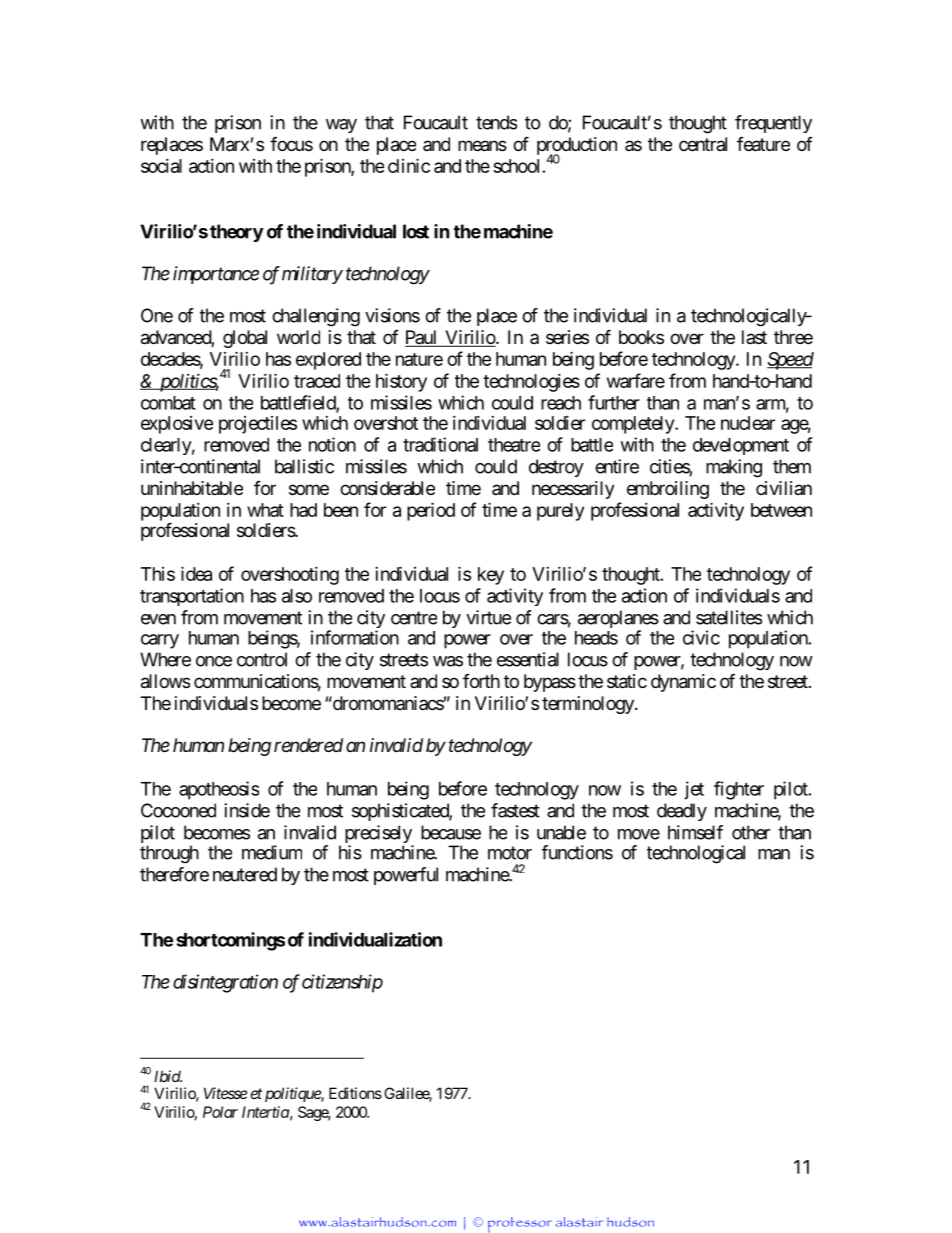  I want to click on central, so click(703, 144).
